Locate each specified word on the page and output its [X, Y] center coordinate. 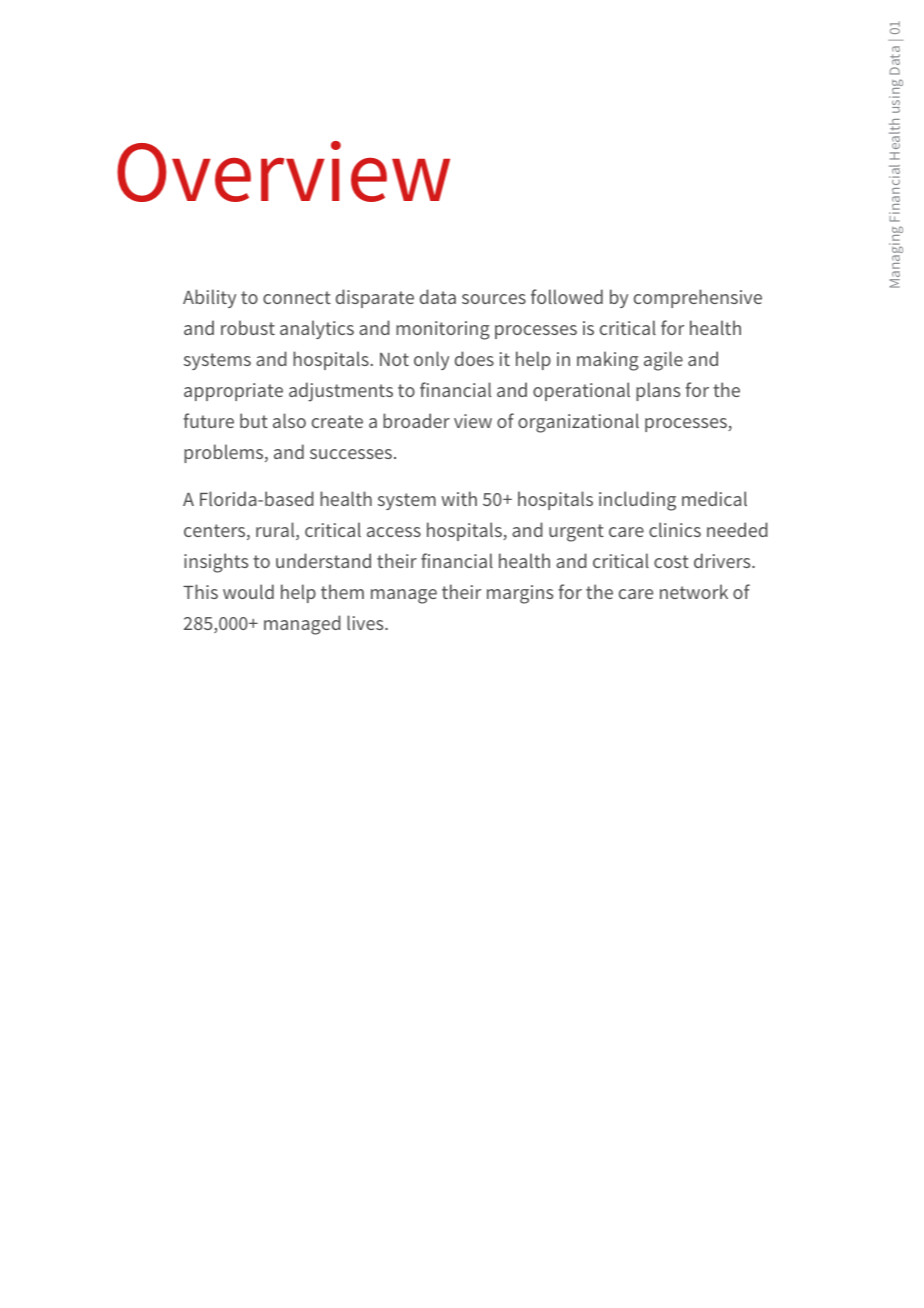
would [248, 591]
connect [297, 297]
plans [658, 391]
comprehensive [698, 298]
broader [416, 420]
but [254, 420]
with [459, 498]
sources [494, 299]
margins [520, 594]
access [394, 532]
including [637, 501]
